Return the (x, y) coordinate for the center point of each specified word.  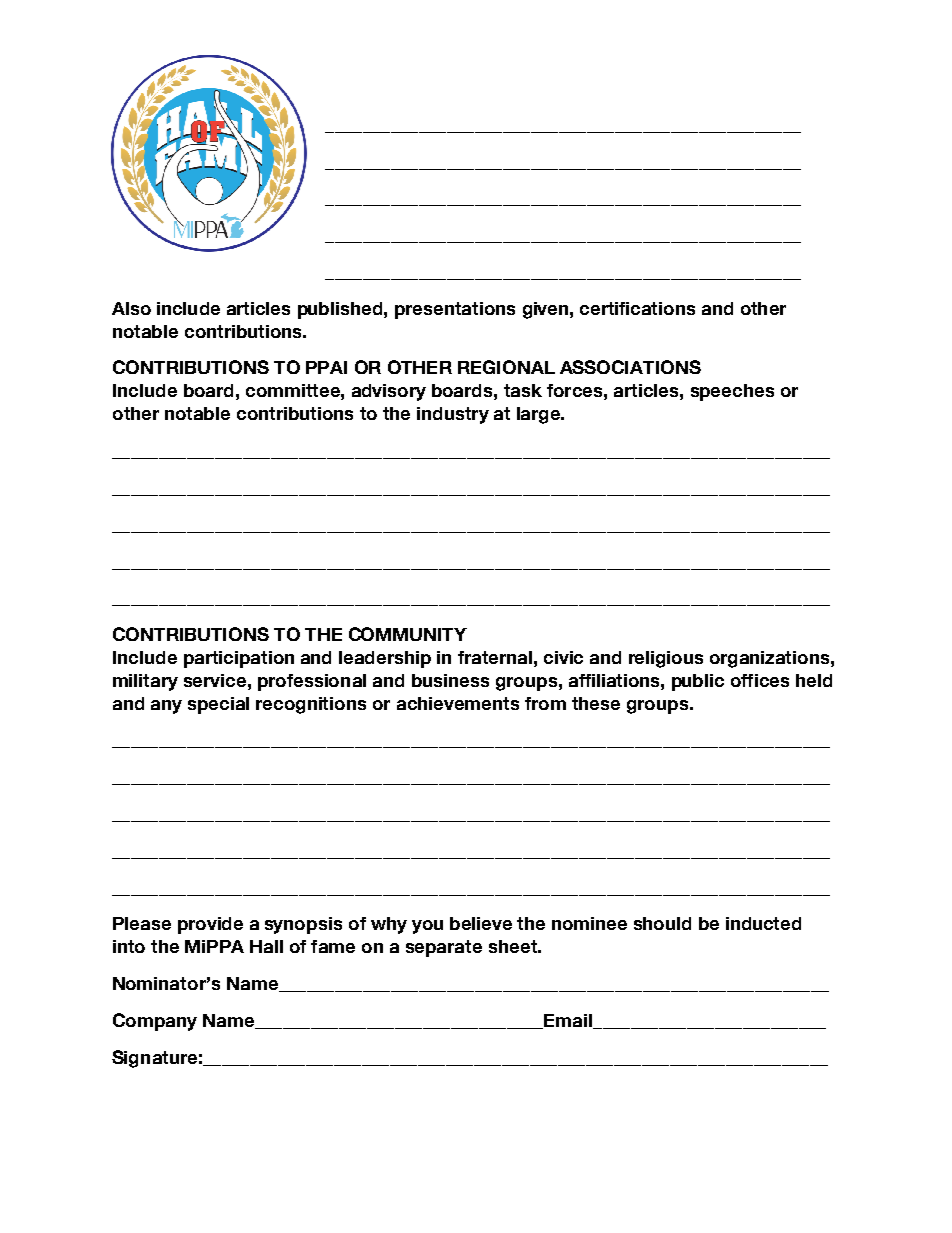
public (698, 682)
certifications (637, 308)
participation (239, 659)
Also (131, 308)
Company (155, 1022)
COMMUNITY (408, 634)
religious (666, 659)
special (218, 705)
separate (444, 948)
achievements (458, 703)
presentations (455, 310)
